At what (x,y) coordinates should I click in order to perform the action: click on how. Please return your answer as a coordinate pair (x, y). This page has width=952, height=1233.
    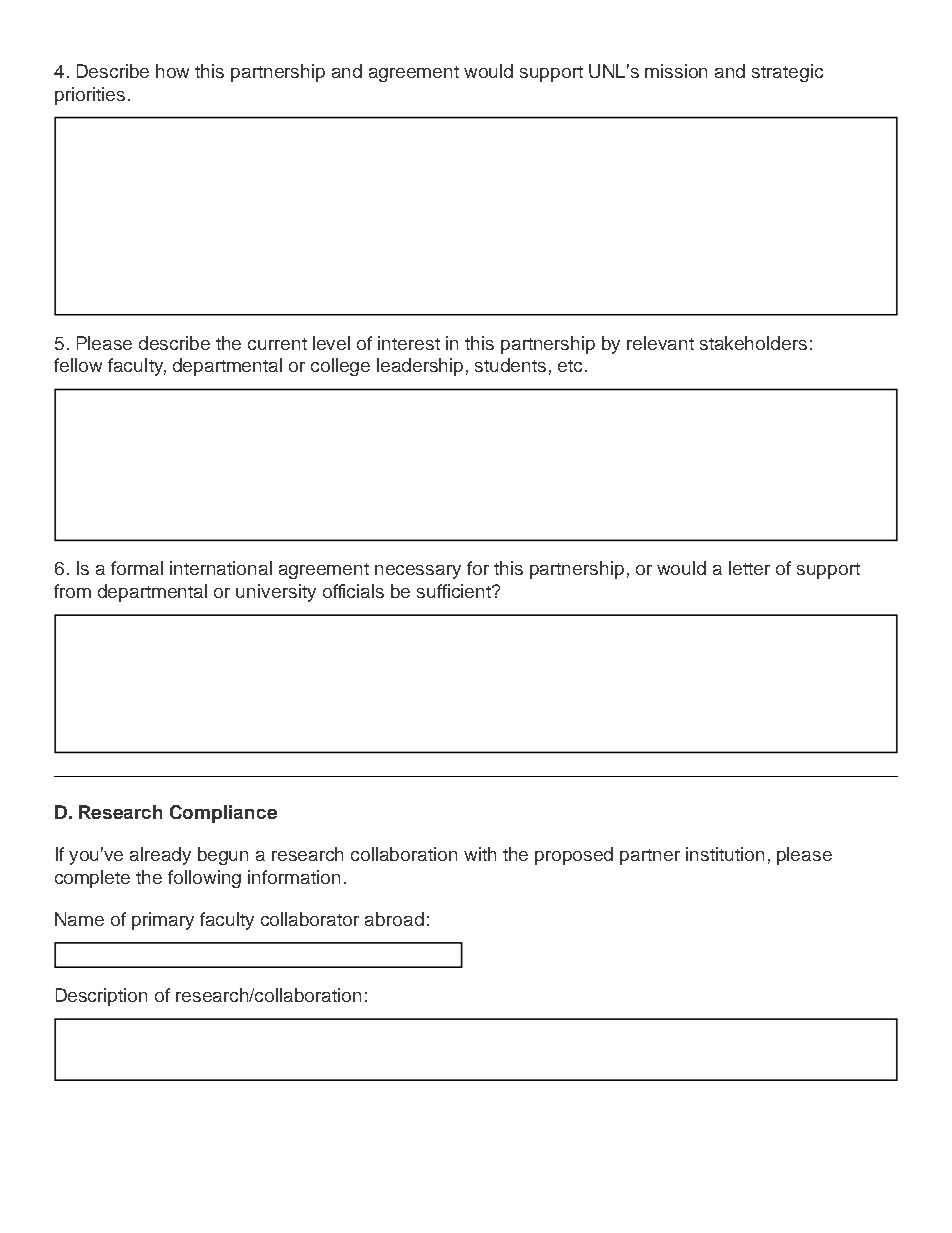
    Looking at the image, I should click on (172, 71).
